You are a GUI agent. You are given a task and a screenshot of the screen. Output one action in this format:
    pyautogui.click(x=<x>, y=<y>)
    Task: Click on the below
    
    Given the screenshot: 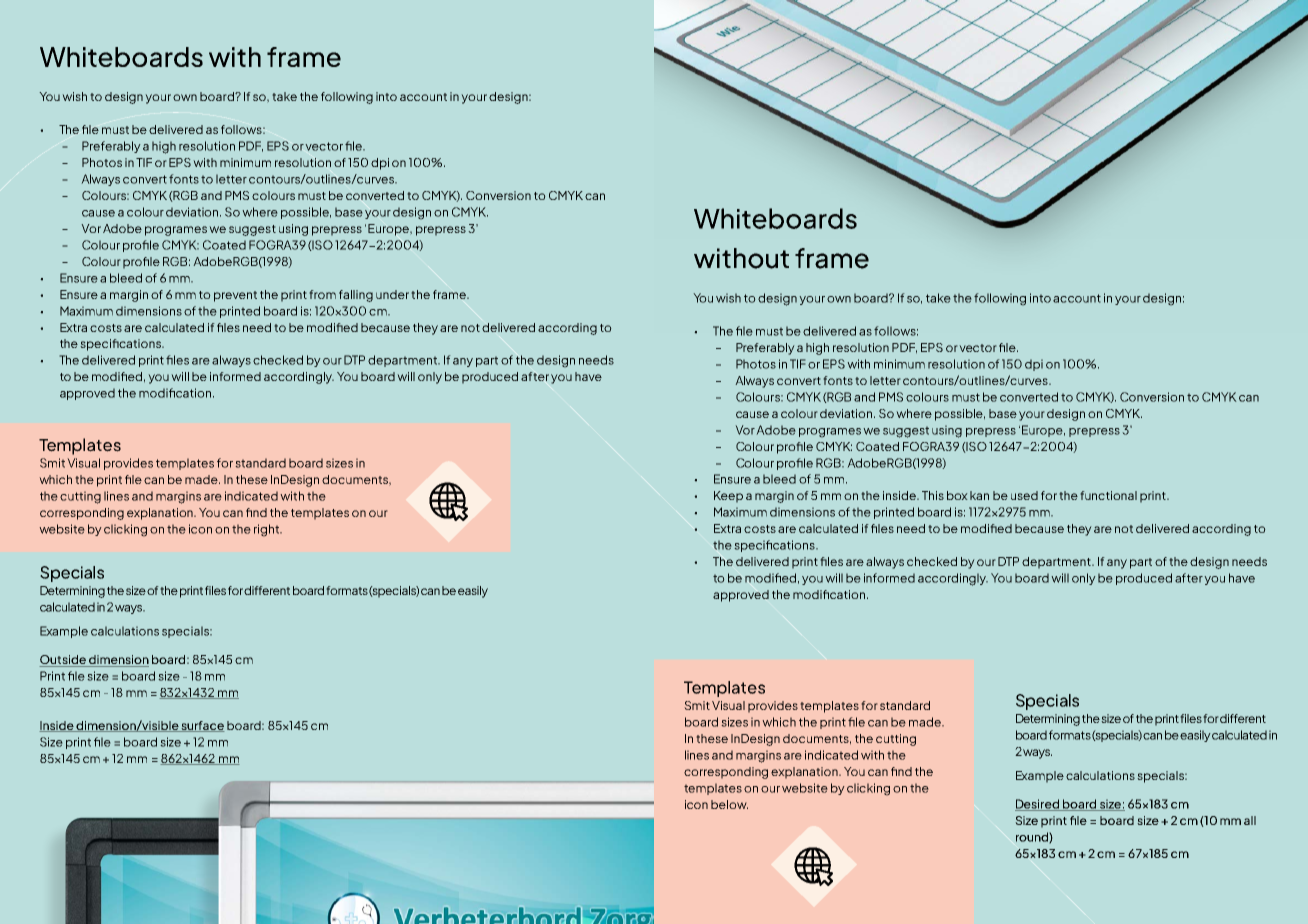 What is the action you would take?
    pyautogui.click(x=729, y=804)
